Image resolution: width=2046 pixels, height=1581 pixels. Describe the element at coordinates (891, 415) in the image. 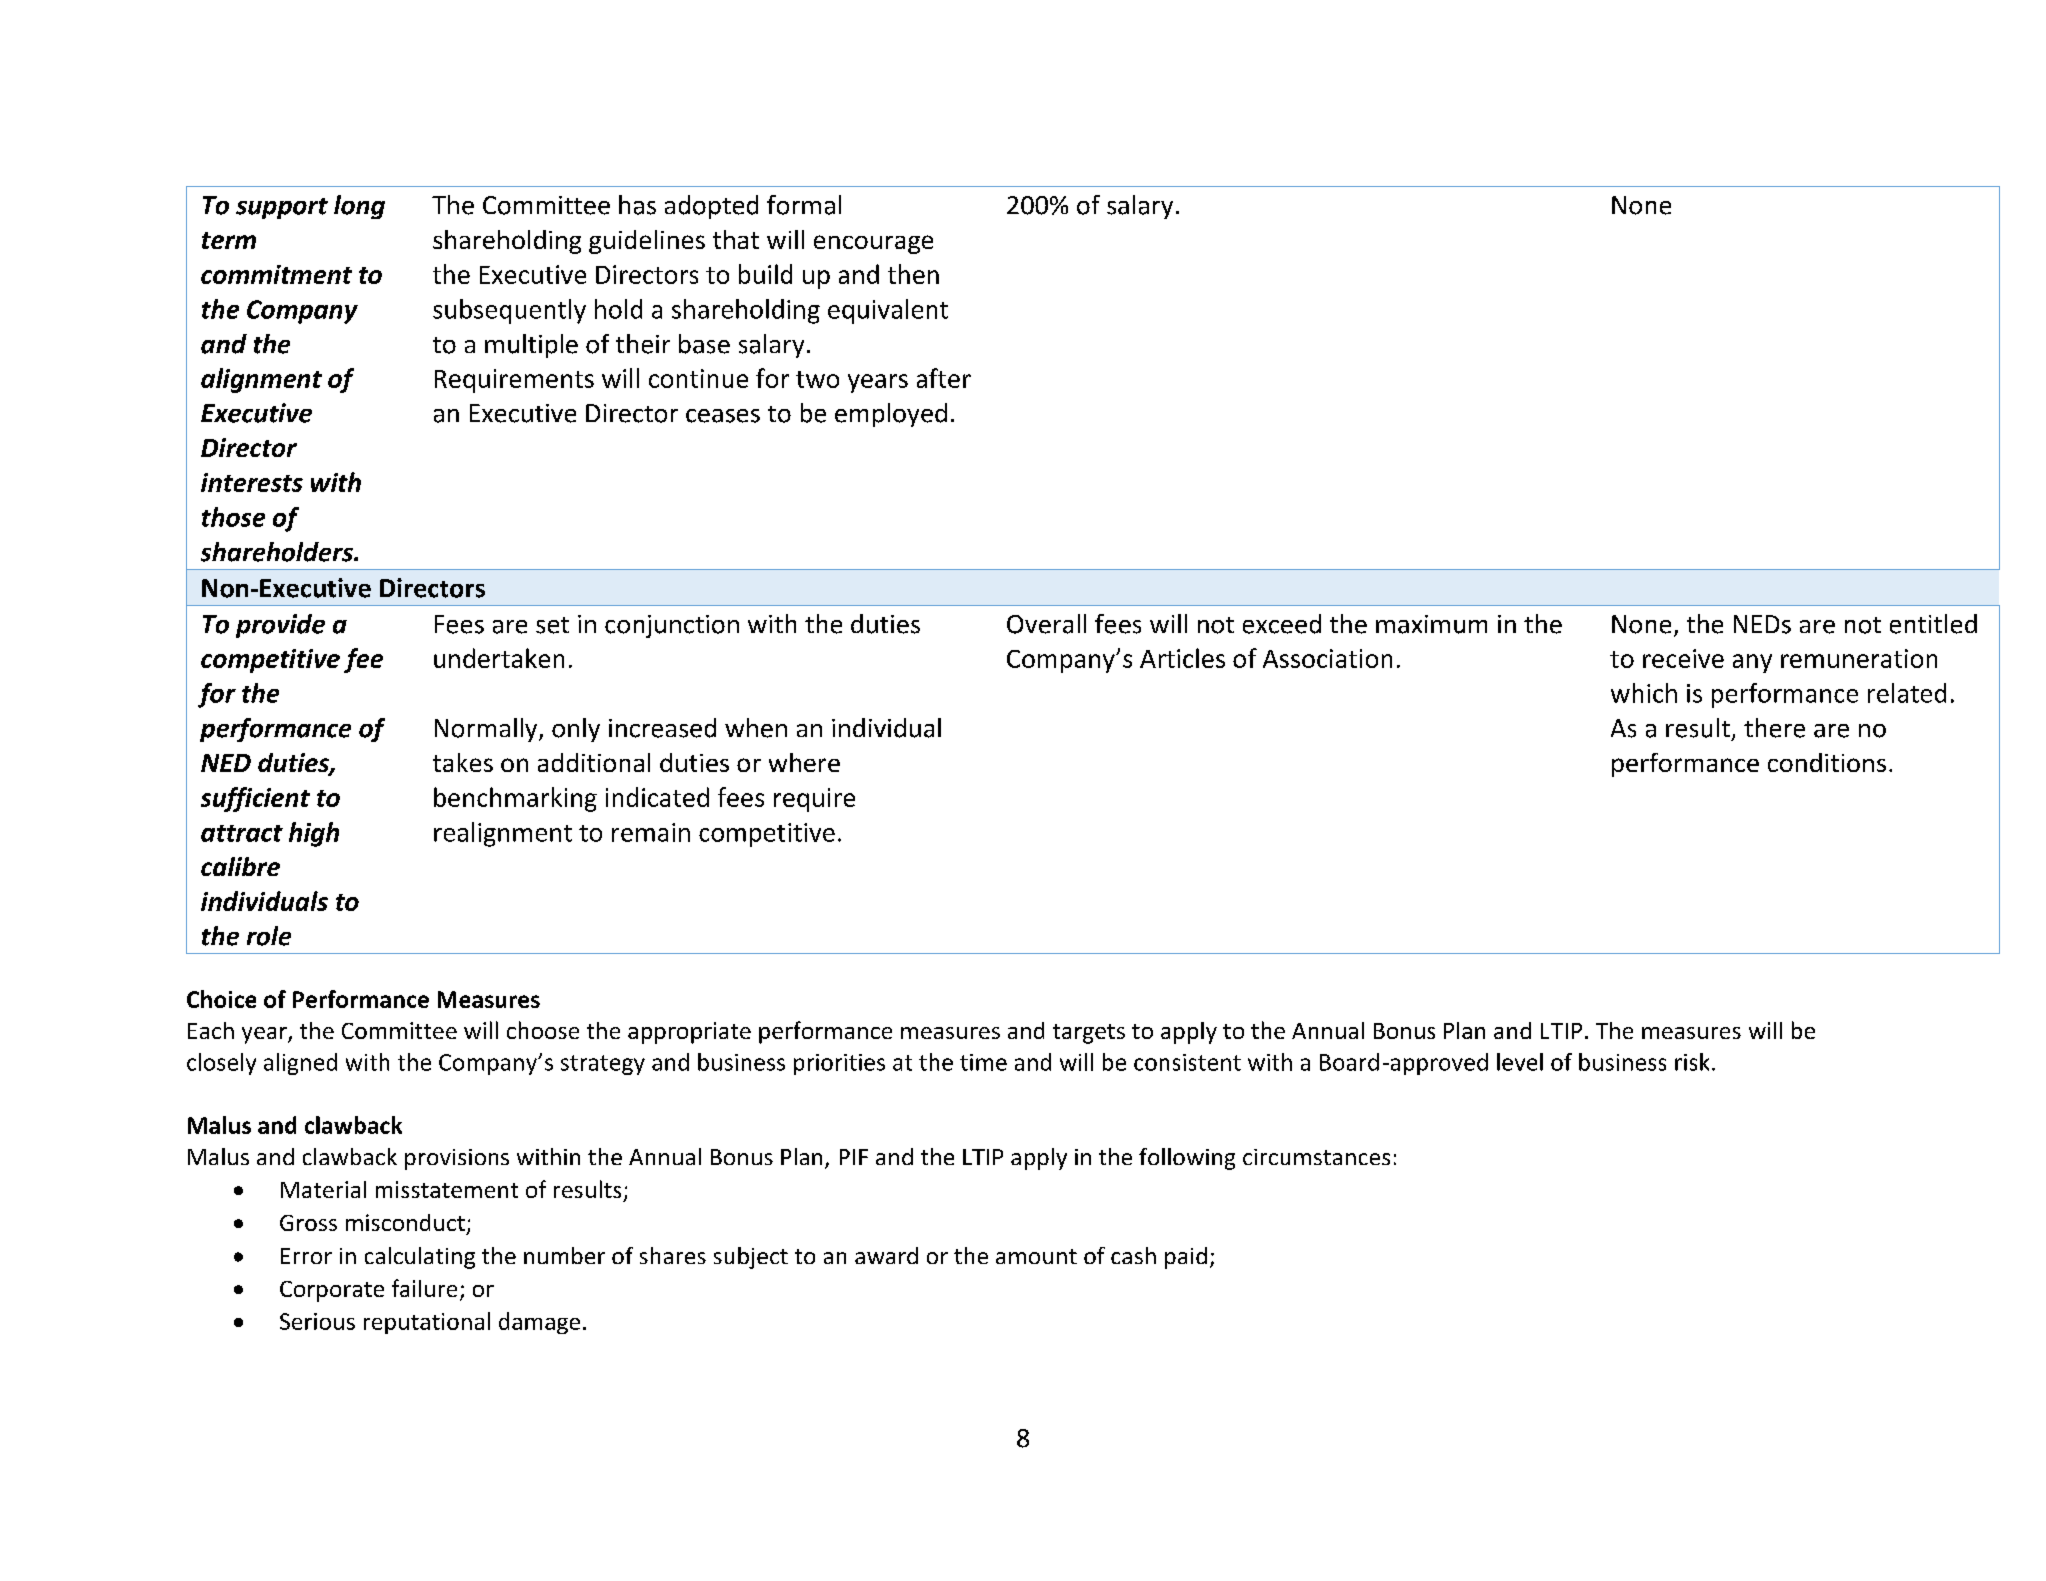

I see `employed` at that location.
